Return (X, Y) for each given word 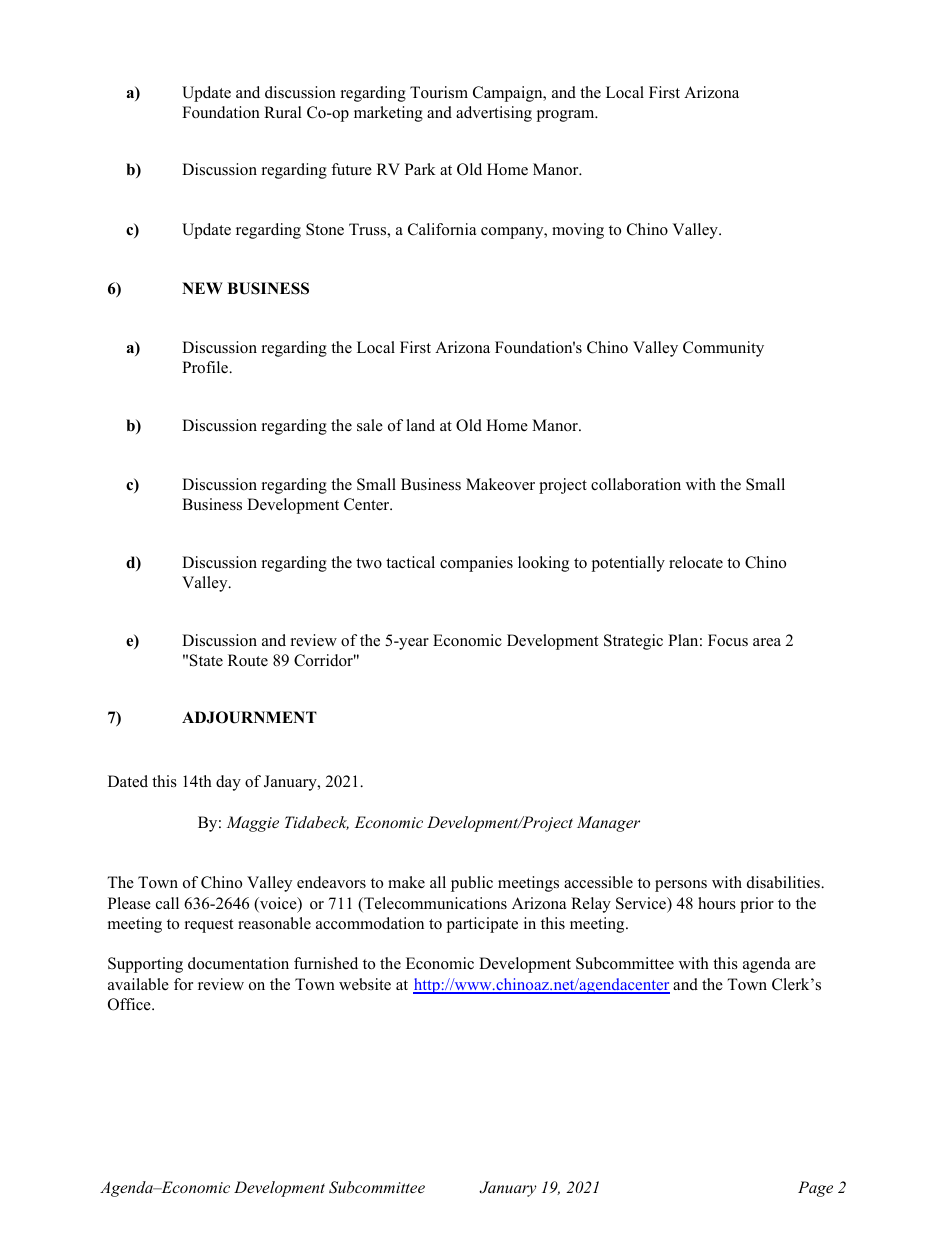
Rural (283, 112)
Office (130, 1004)
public (472, 884)
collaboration (636, 484)
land (420, 425)
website (365, 984)
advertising (494, 114)
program (567, 116)
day (228, 783)
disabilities (784, 882)
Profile (206, 367)
